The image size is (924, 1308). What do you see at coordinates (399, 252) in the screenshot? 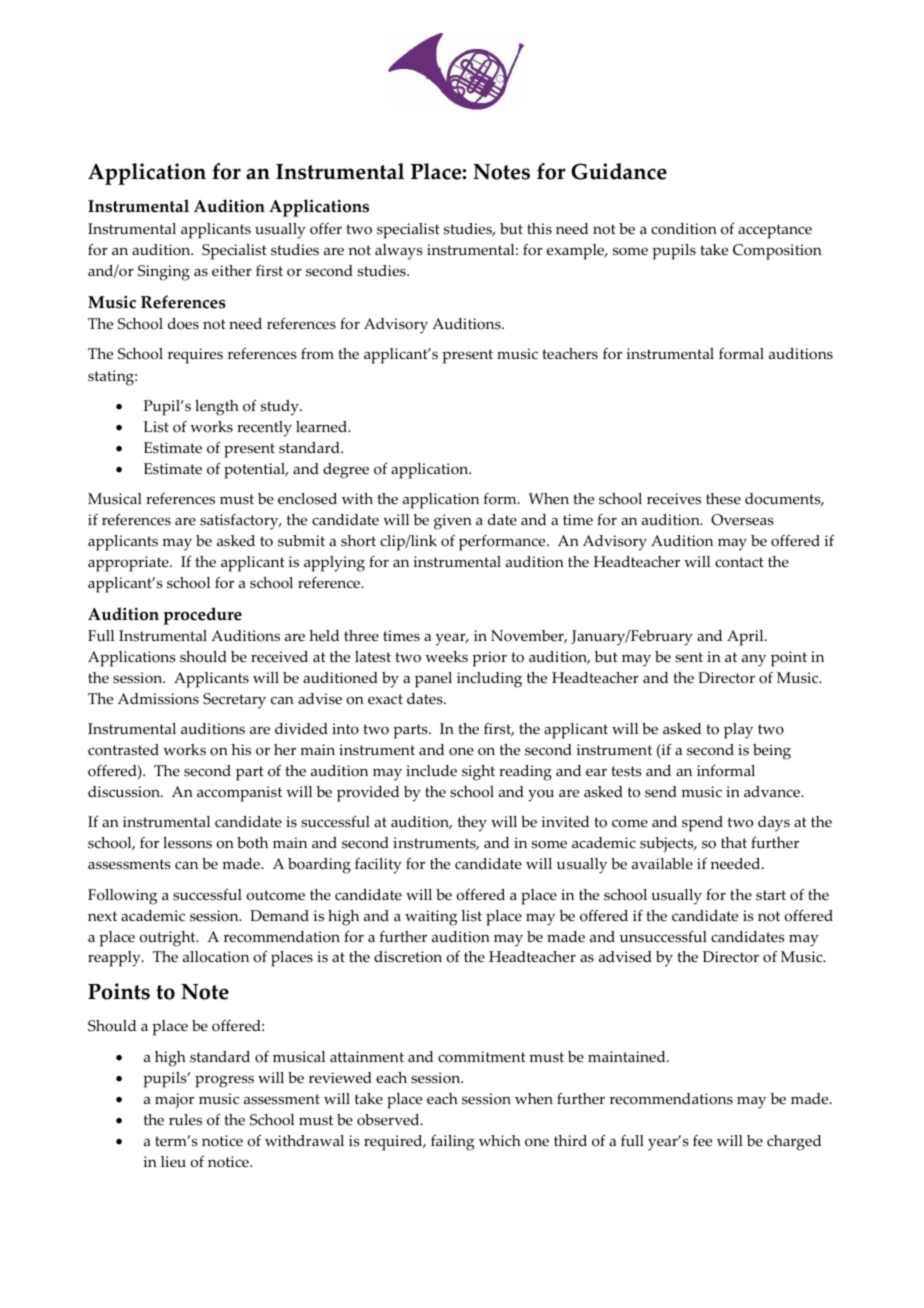
I see `always` at bounding box center [399, 252].
